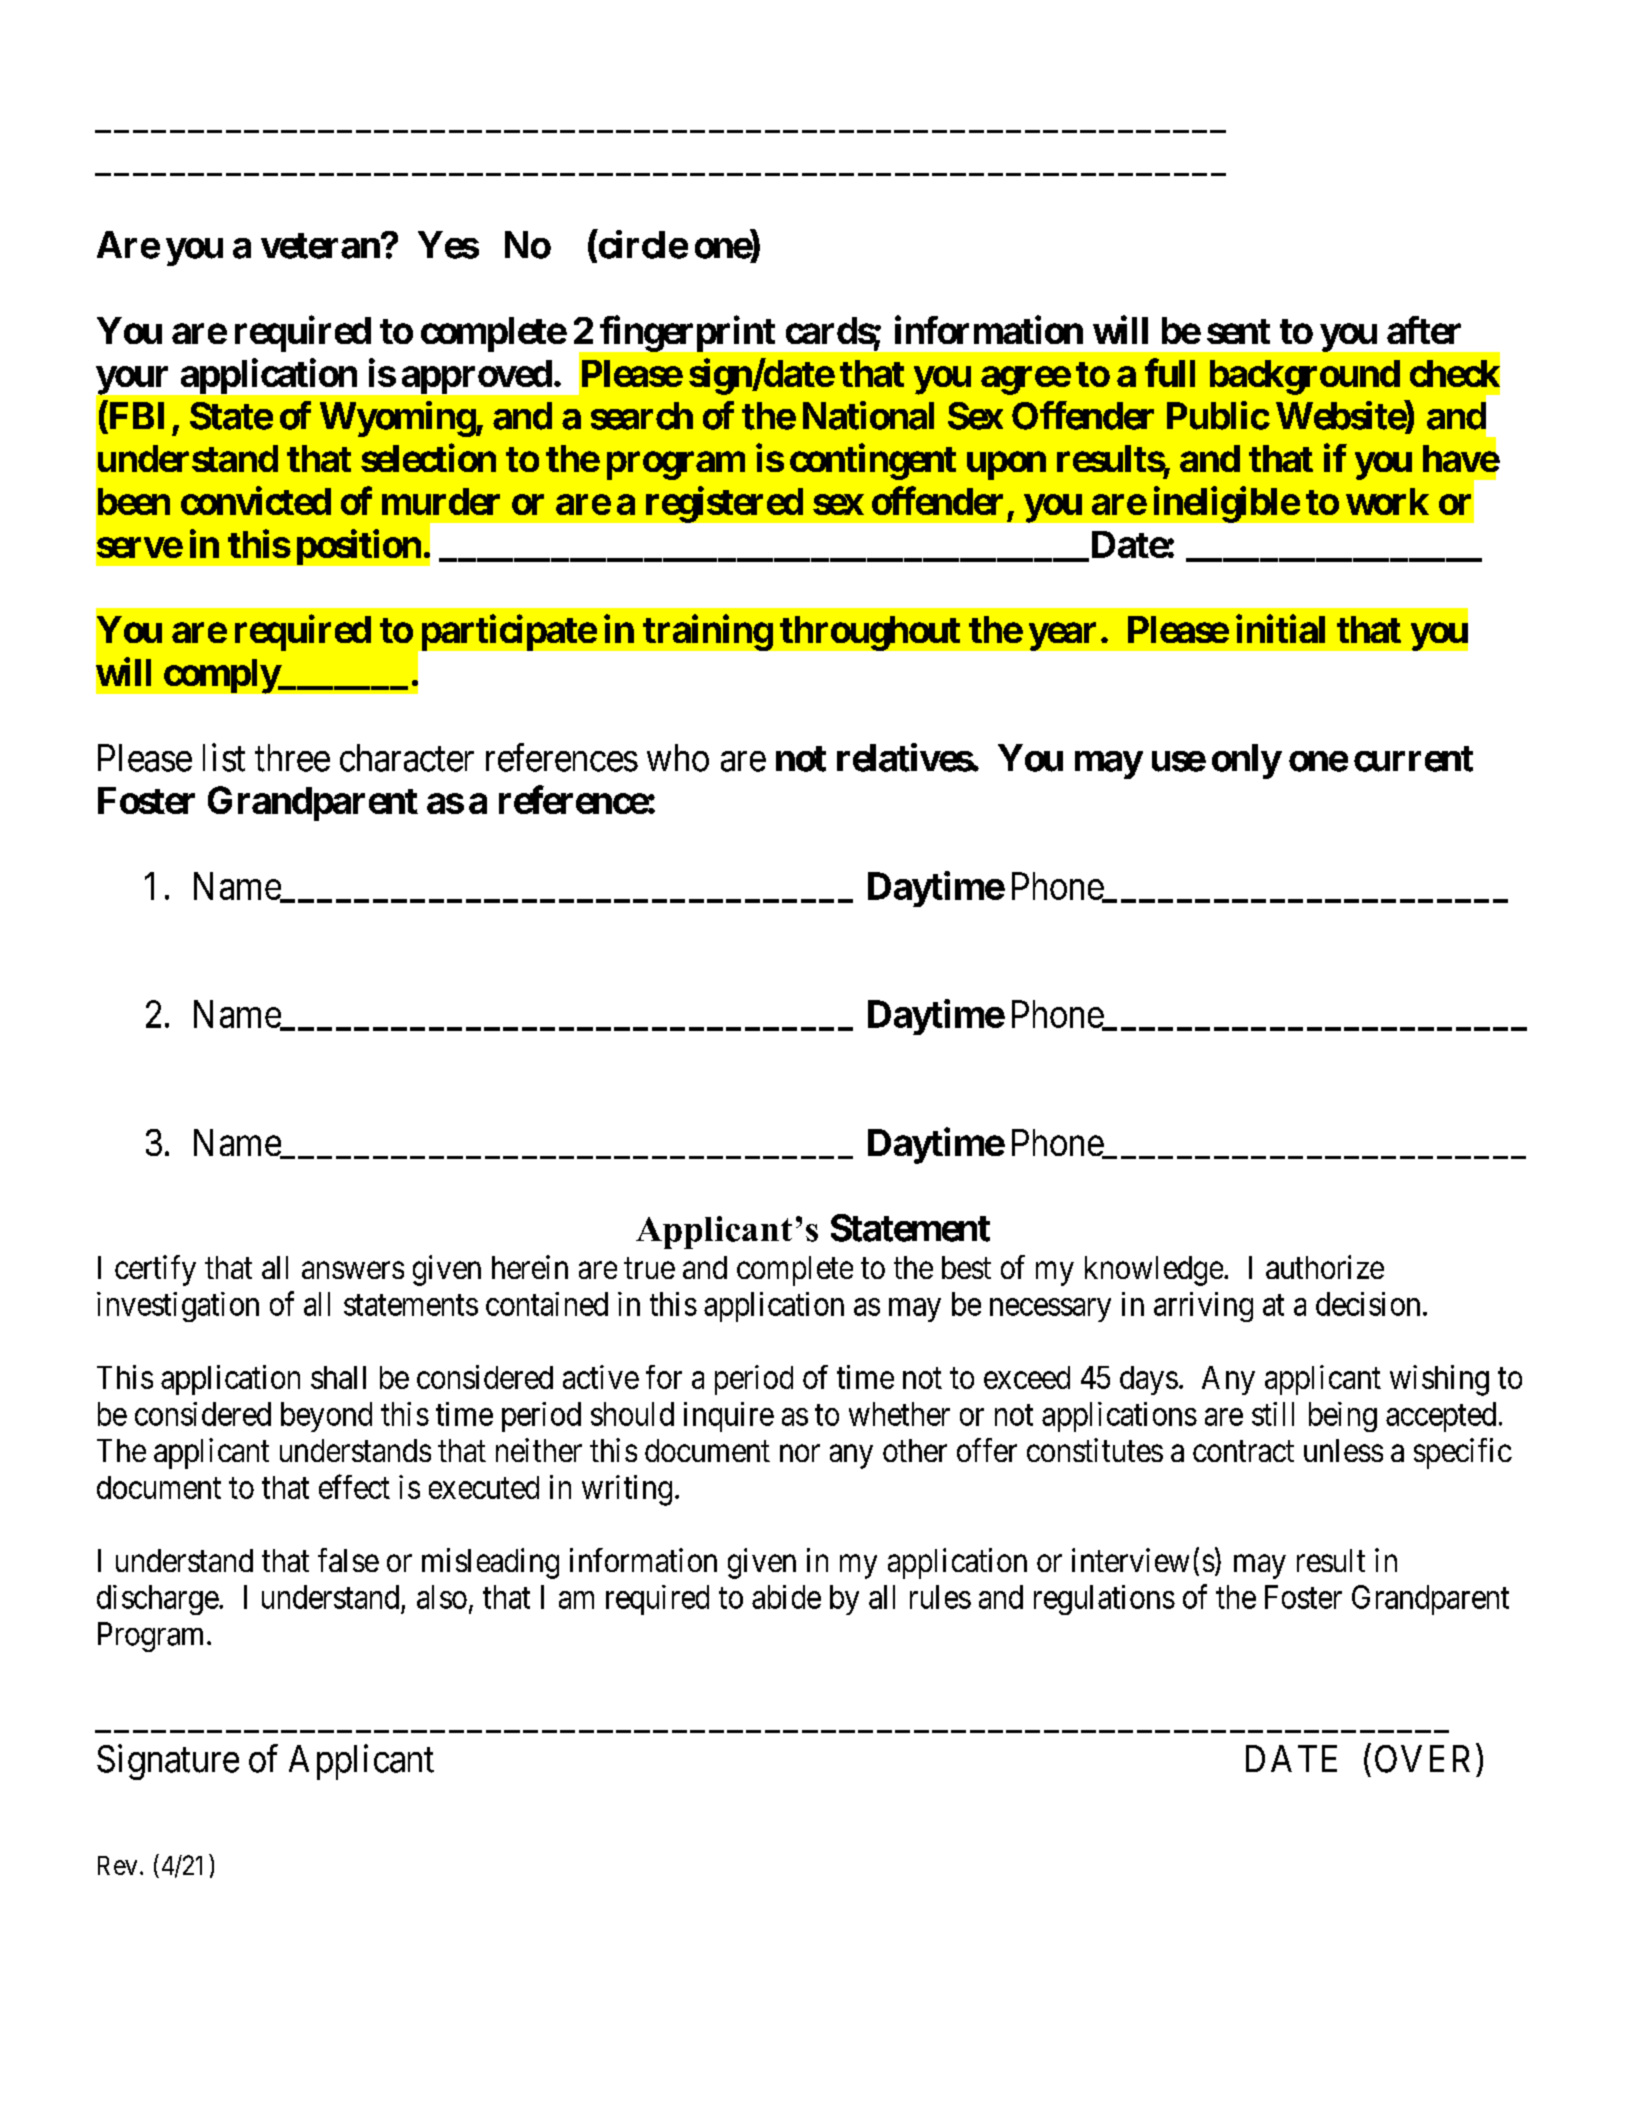 This page has height=2102, width=1625. I want to click on National, so click(868, 415).
